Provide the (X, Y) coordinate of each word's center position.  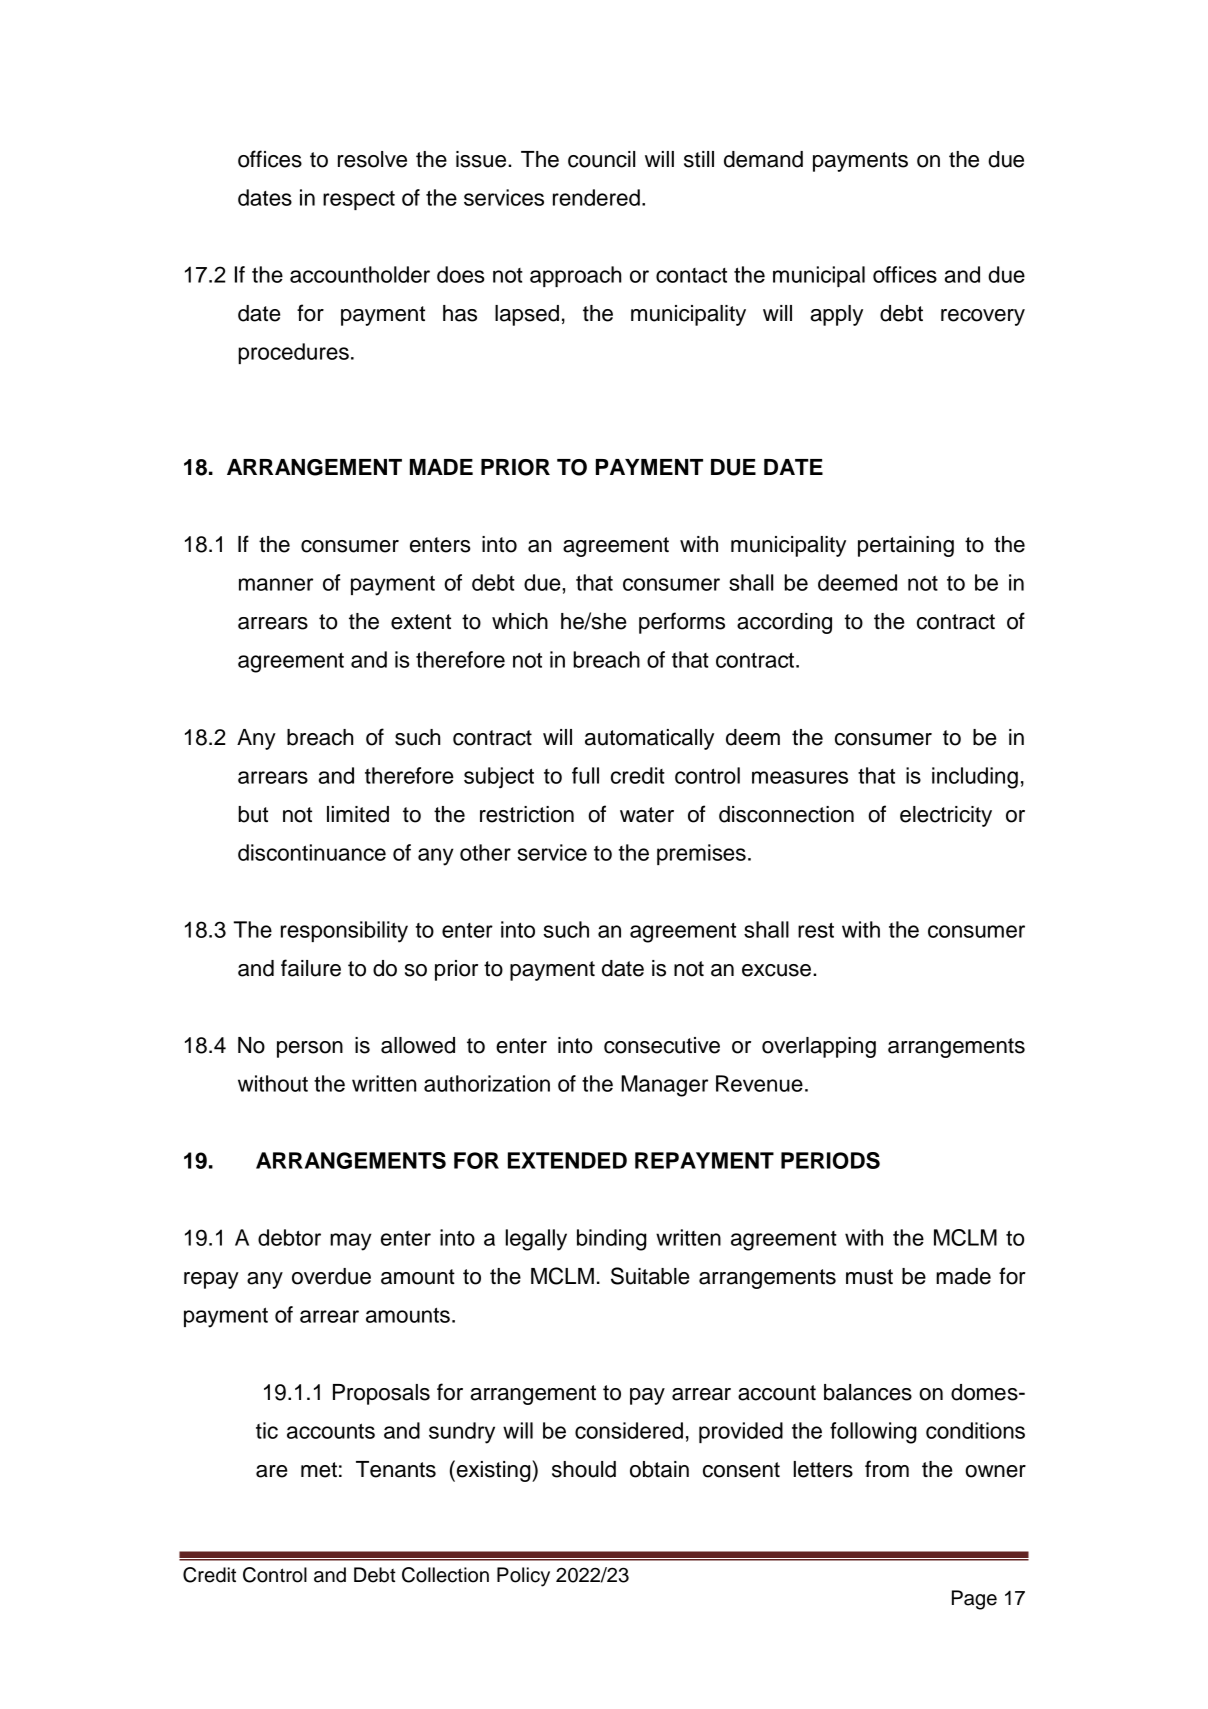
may (351, 1242)
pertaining (906, 546)
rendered (596, 197)
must (869, 1277)
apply (837, 315)
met (319, 1470)
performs (682, 623)
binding (612, 1240)
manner (276, 584)
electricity (946, 816)
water (647, 815)
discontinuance (312, 852)
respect (359, 200)
